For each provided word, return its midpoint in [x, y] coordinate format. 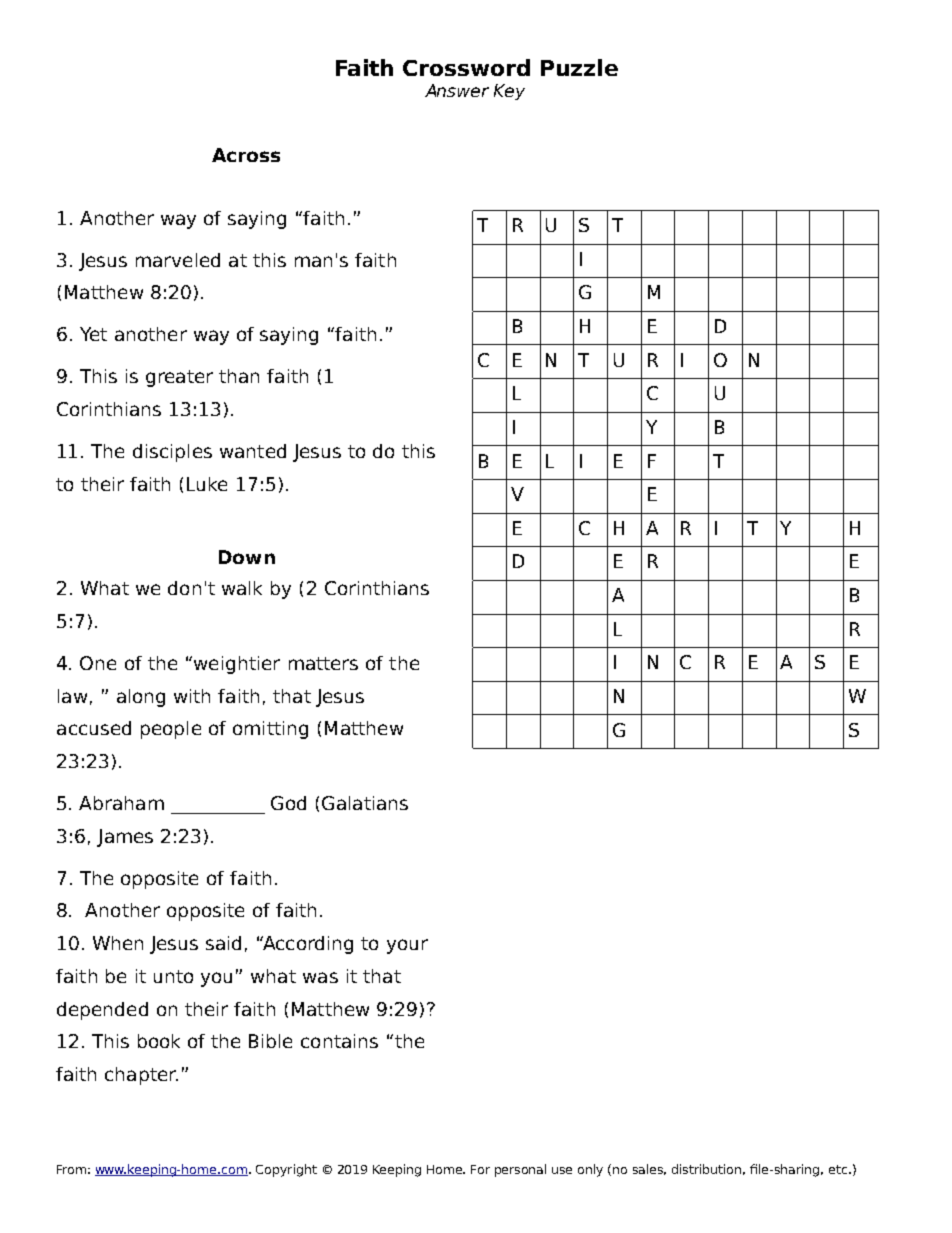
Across [246, 155]
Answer [457, 90]
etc [839, 1169]
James [125, 838]
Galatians [365, 803]
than [239, 376]
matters [323, 663]
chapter [141, 1076]
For [480, 1169]
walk [242, 588]
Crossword [466, 67]
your [407, 946]
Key [509, 92]
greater [179, 378]
